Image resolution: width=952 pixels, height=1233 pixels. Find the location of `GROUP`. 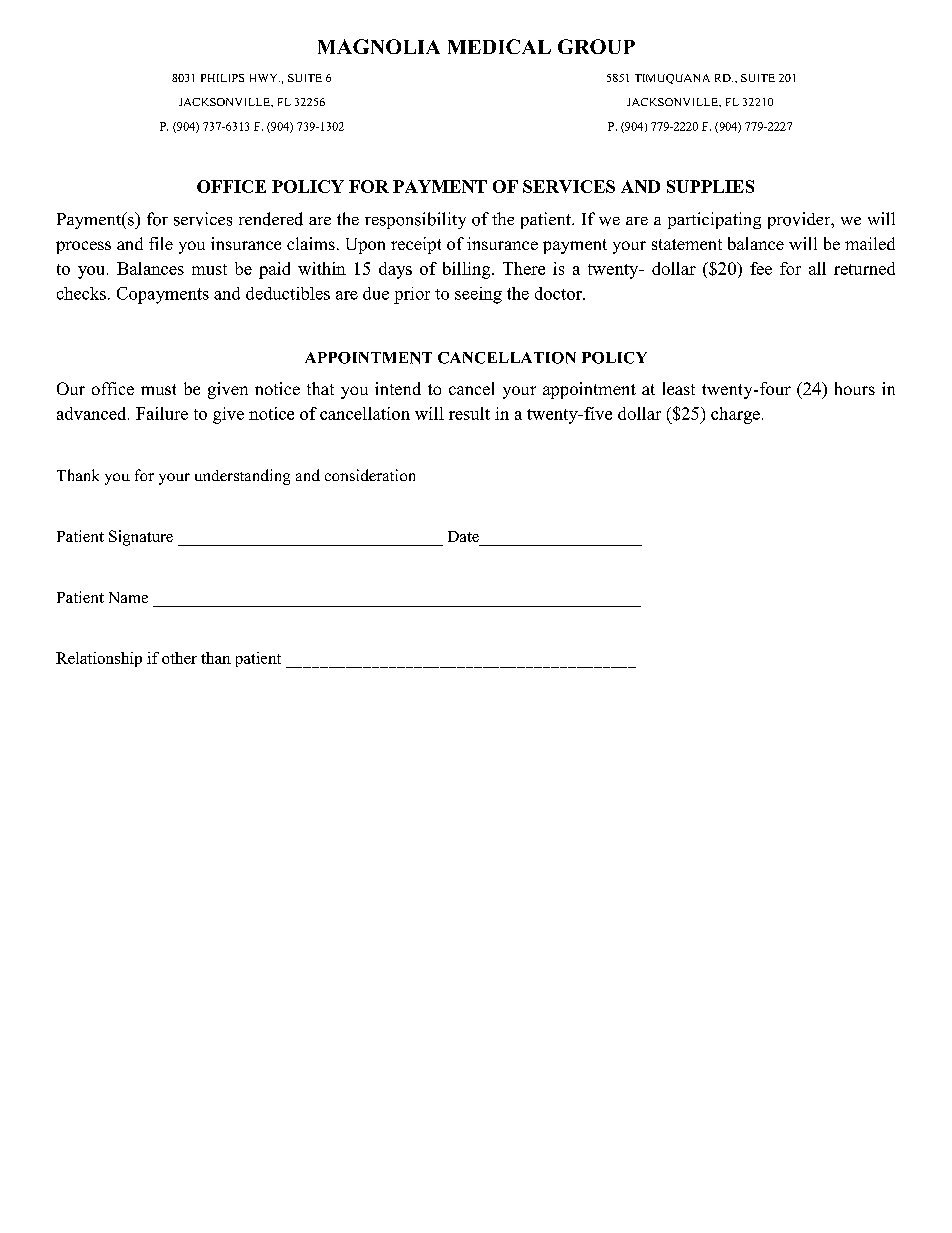

GROUP is located at coordinates (596, 46).
